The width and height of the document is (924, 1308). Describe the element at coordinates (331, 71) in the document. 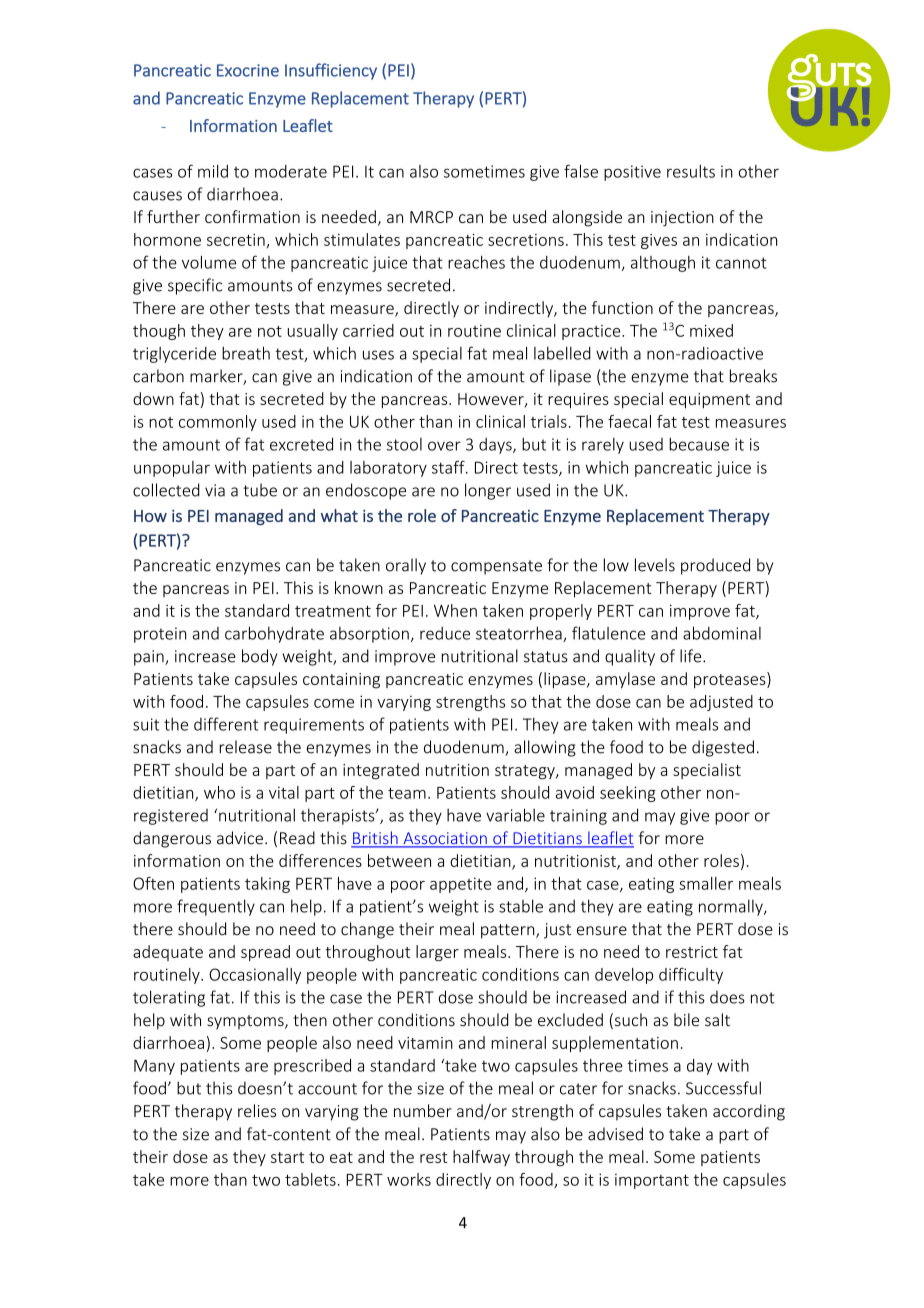

I see `Insufficiency` at that location.
